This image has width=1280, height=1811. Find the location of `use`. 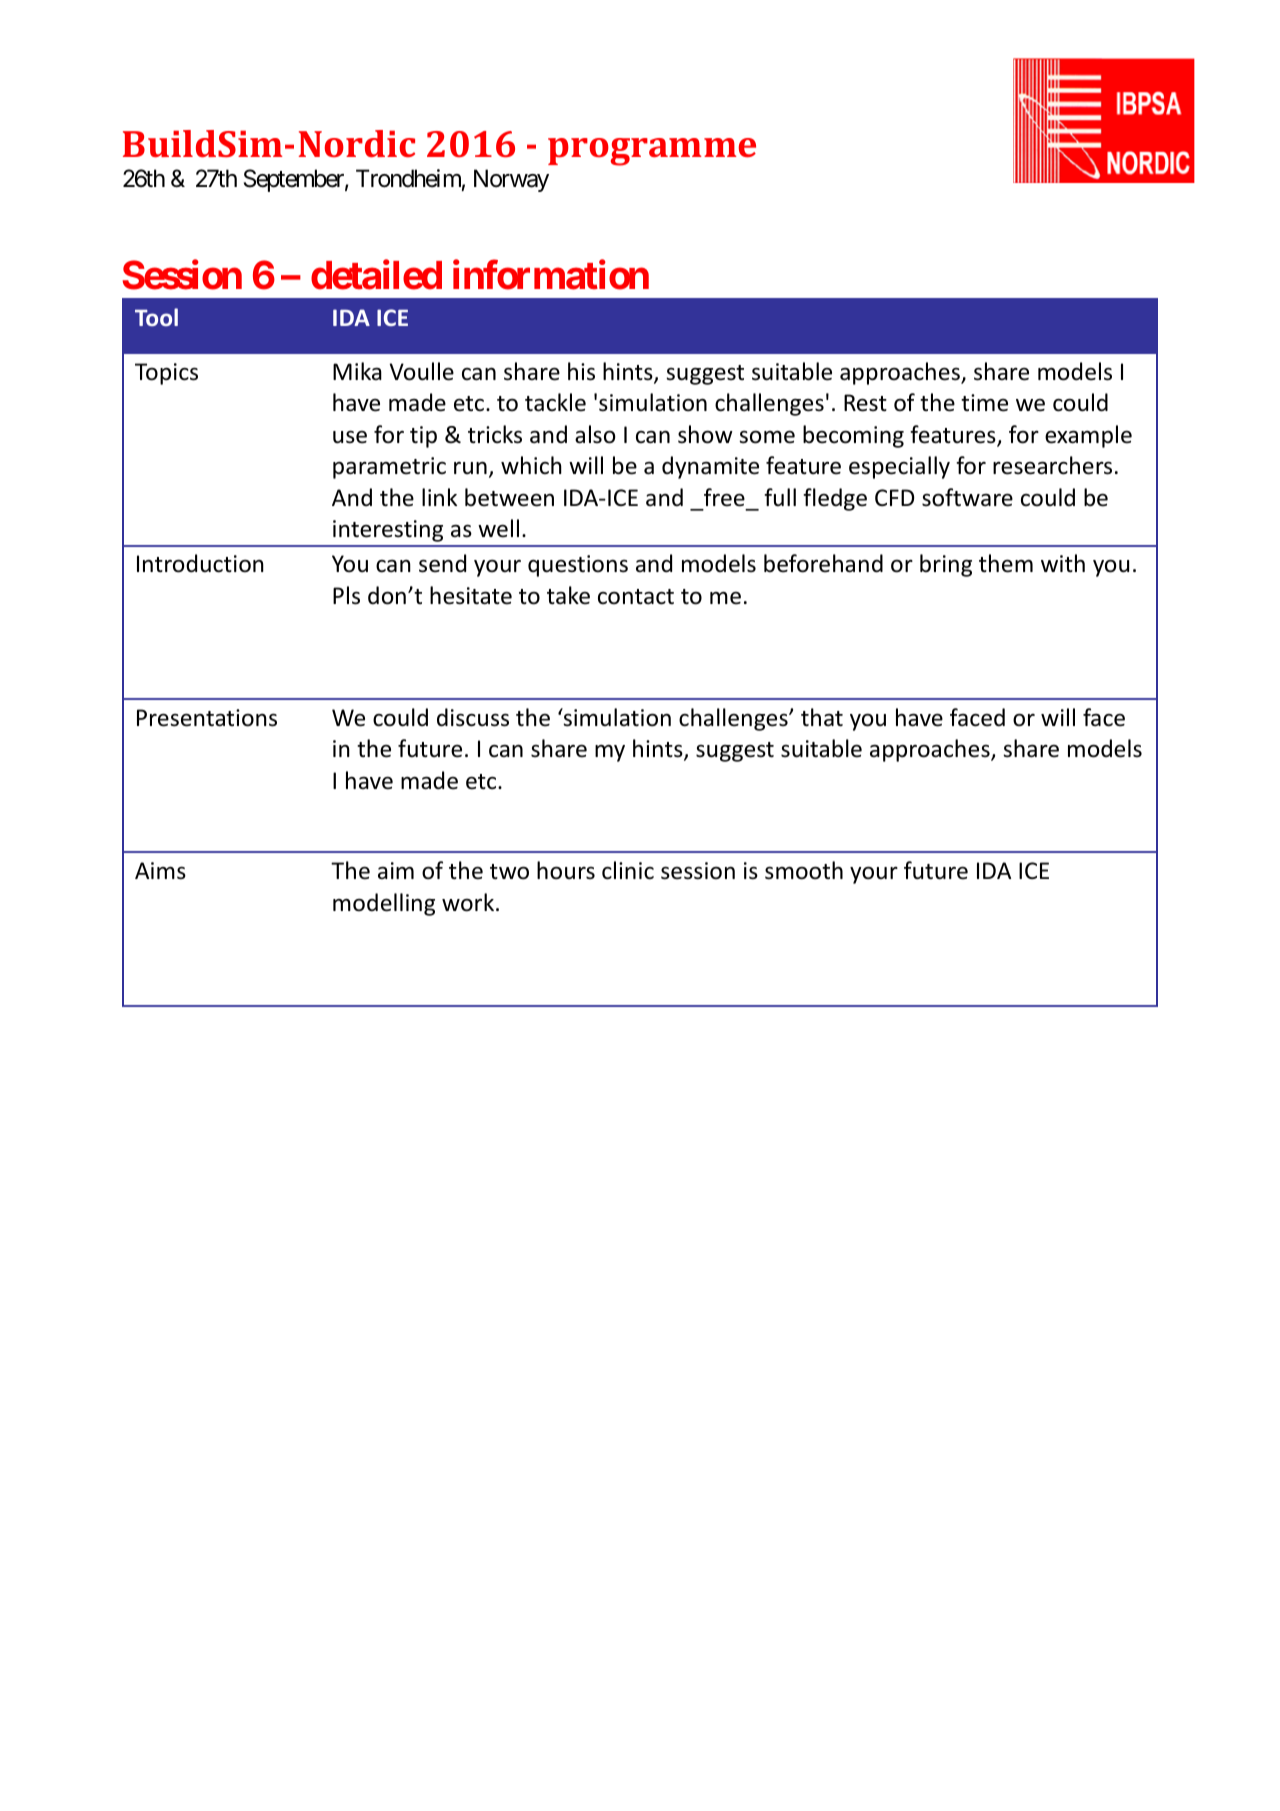

use is located at coordinates (350, 437).
